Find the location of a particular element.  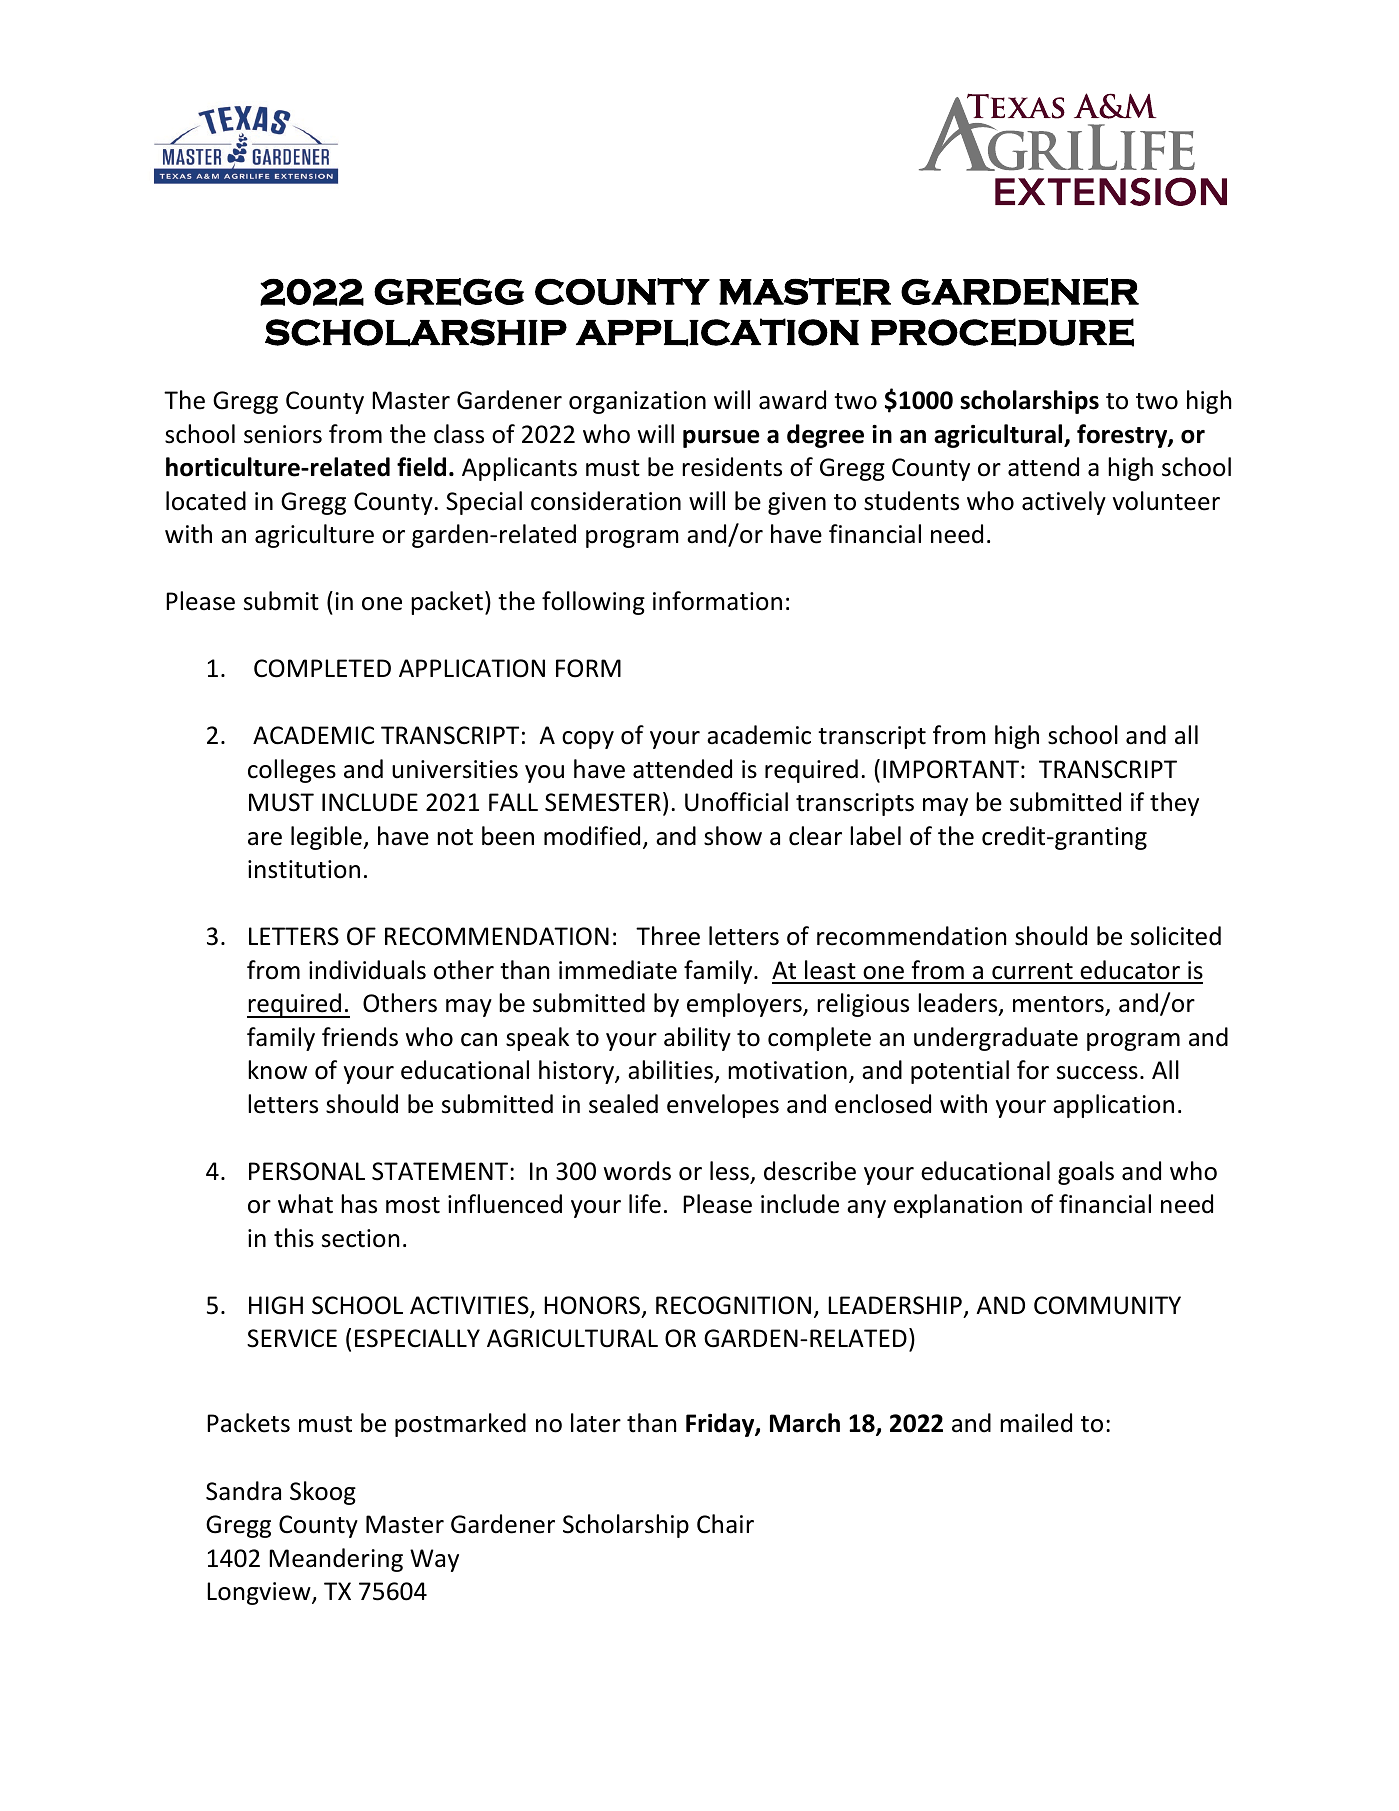

less is located at coordinates (729, 1171).
